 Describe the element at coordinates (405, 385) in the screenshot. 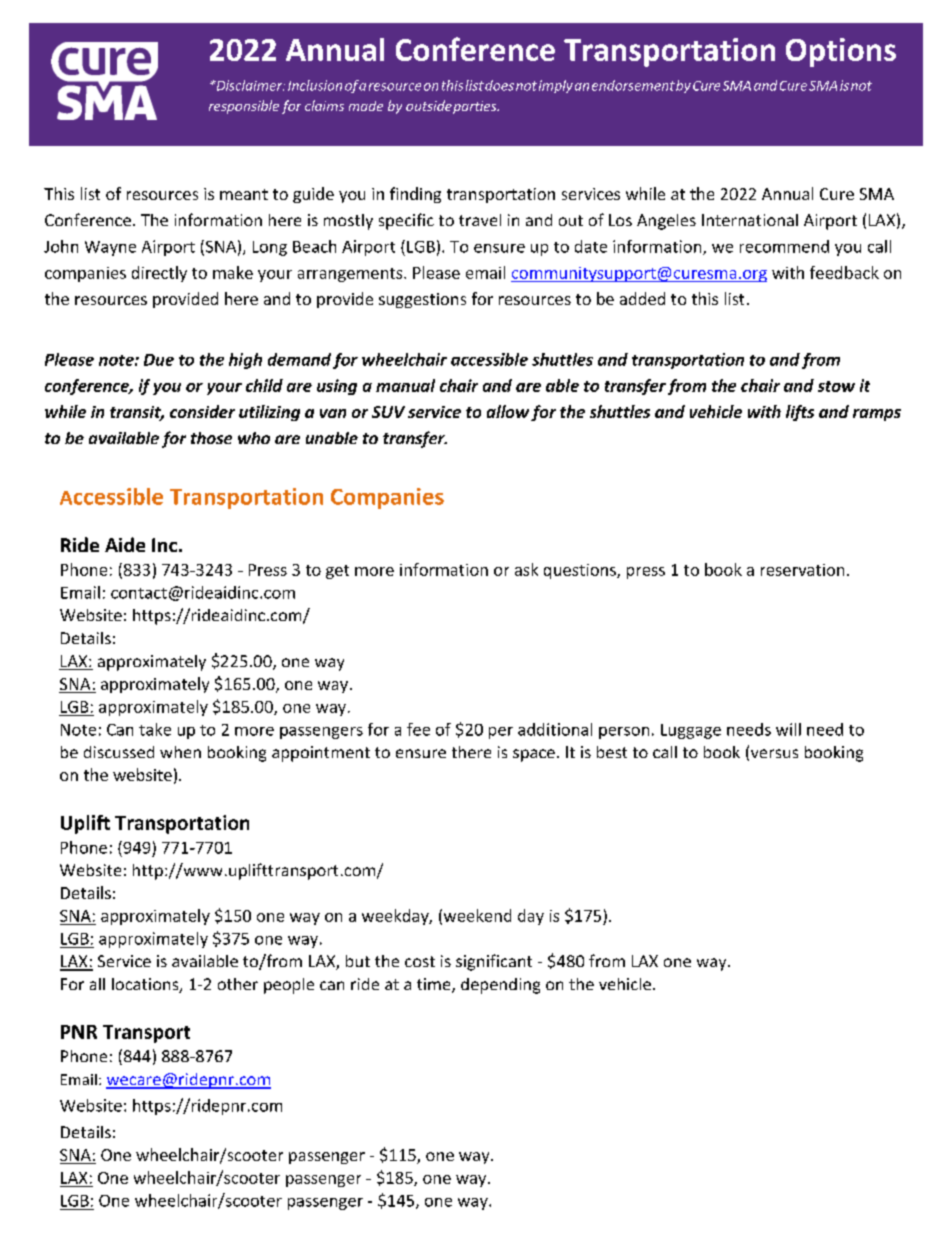

I see `manual` at that location.
